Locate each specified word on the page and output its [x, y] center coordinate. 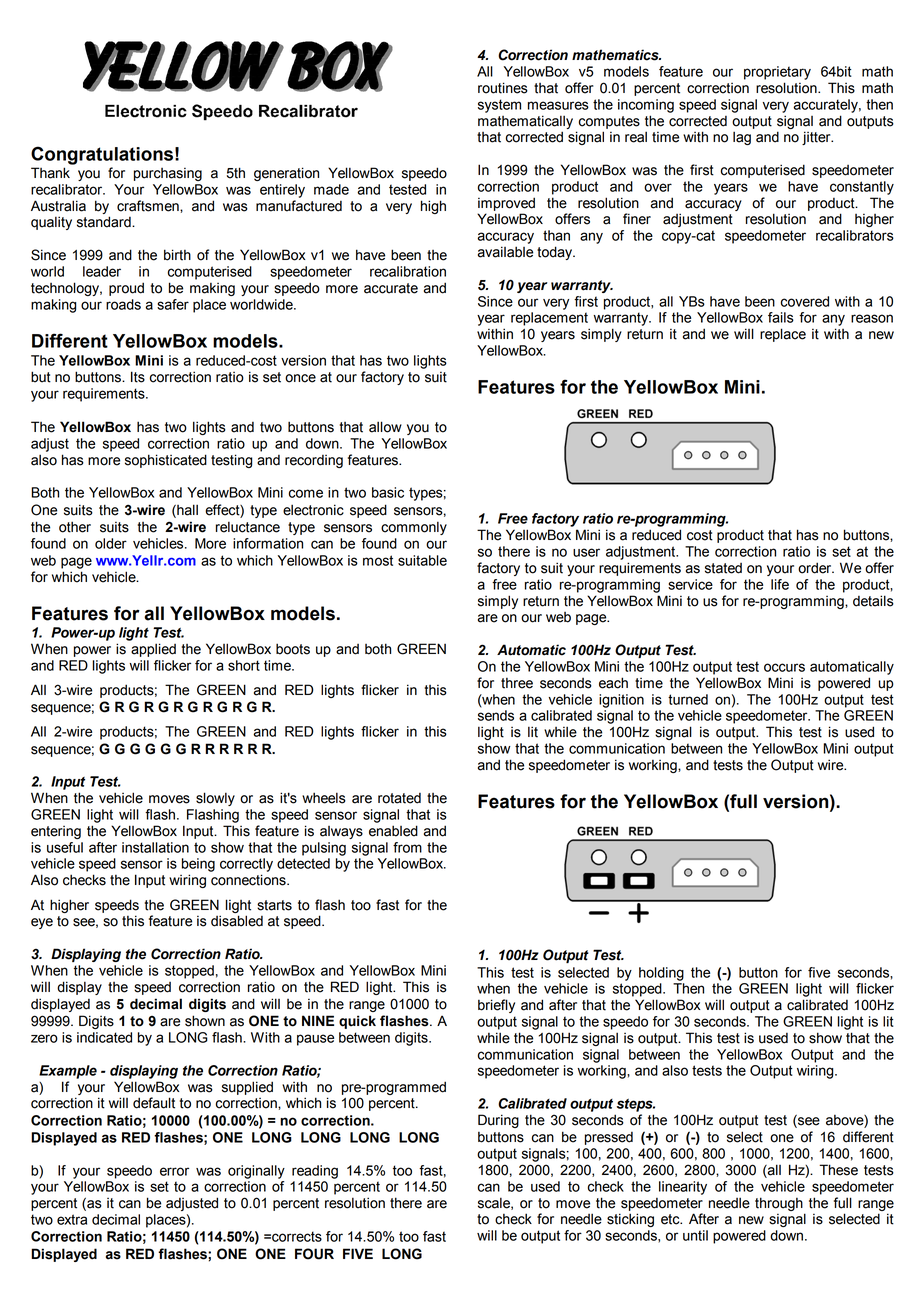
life [780, 584]
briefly [496, 1006]
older [111, 543]
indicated [104, 1037]
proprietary [777, 73]
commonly [414, 528]
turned [688, 699]
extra [72, 1219]
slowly [215, 799]
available [505, 252]
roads [123, 304]
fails [781, 317]
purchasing [168, 174]
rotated [399, 798]
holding [661, 974]
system [499, 106]
